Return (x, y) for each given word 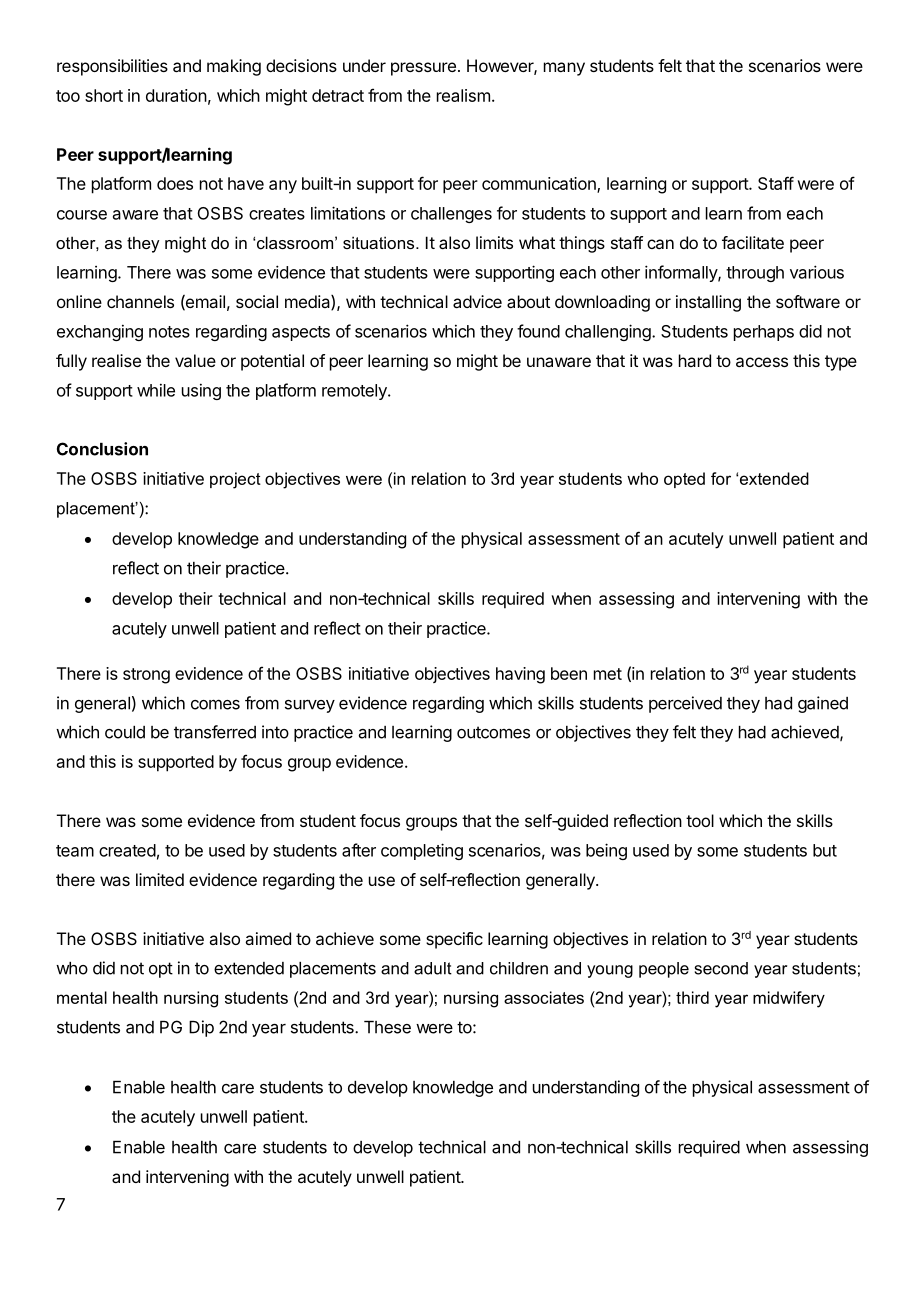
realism (463, 95)
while (156, 390)
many (564, 69)
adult (433, 968)
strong (146, 676)
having (520, 675)
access (762, 362)
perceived (685, 704)
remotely (355, 392)
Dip (201, 1028)
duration (176, 95)
